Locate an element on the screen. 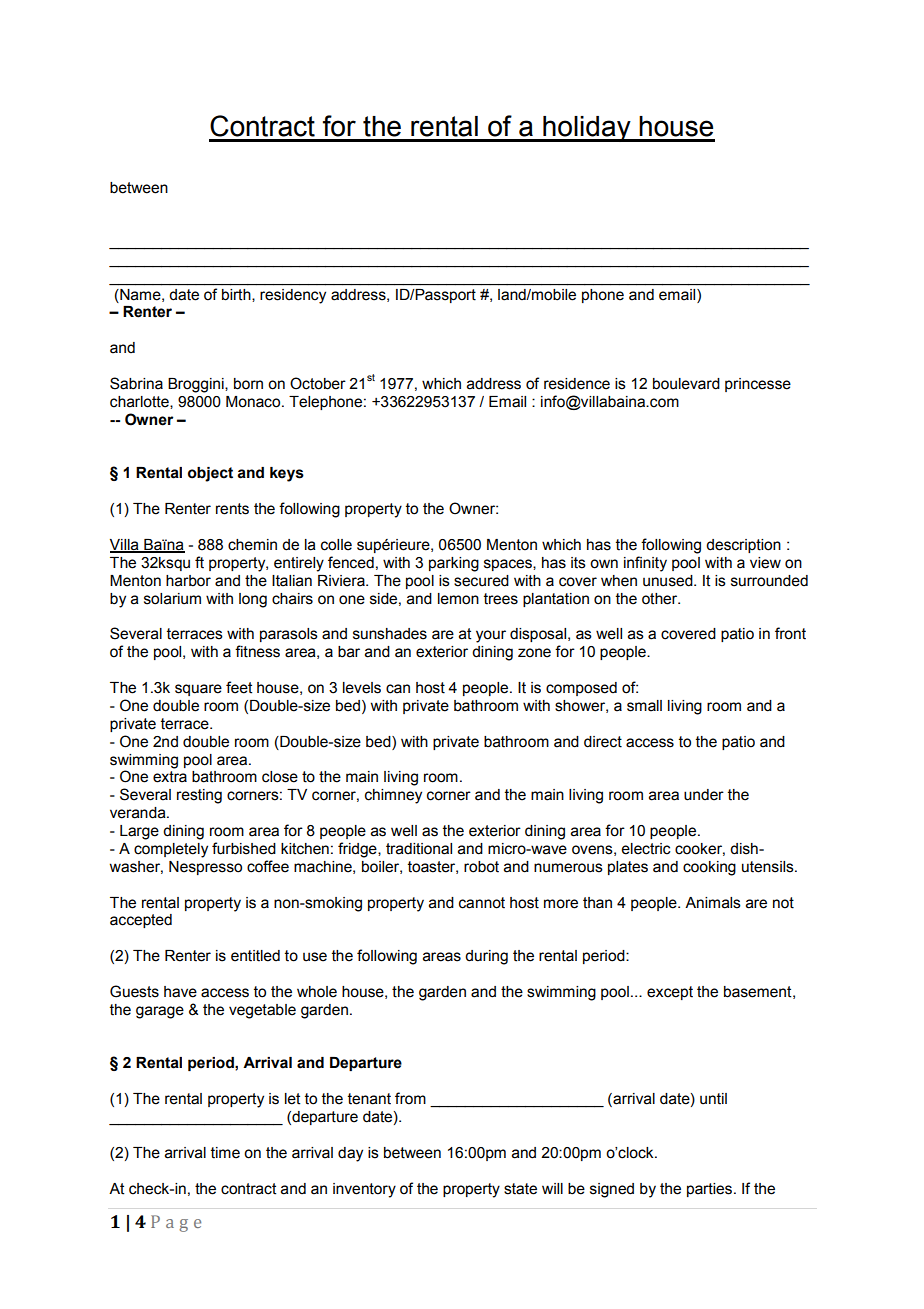 The height and width of the screenshot is (1309, 924). boulevard is located at coordinates (686, 384).
